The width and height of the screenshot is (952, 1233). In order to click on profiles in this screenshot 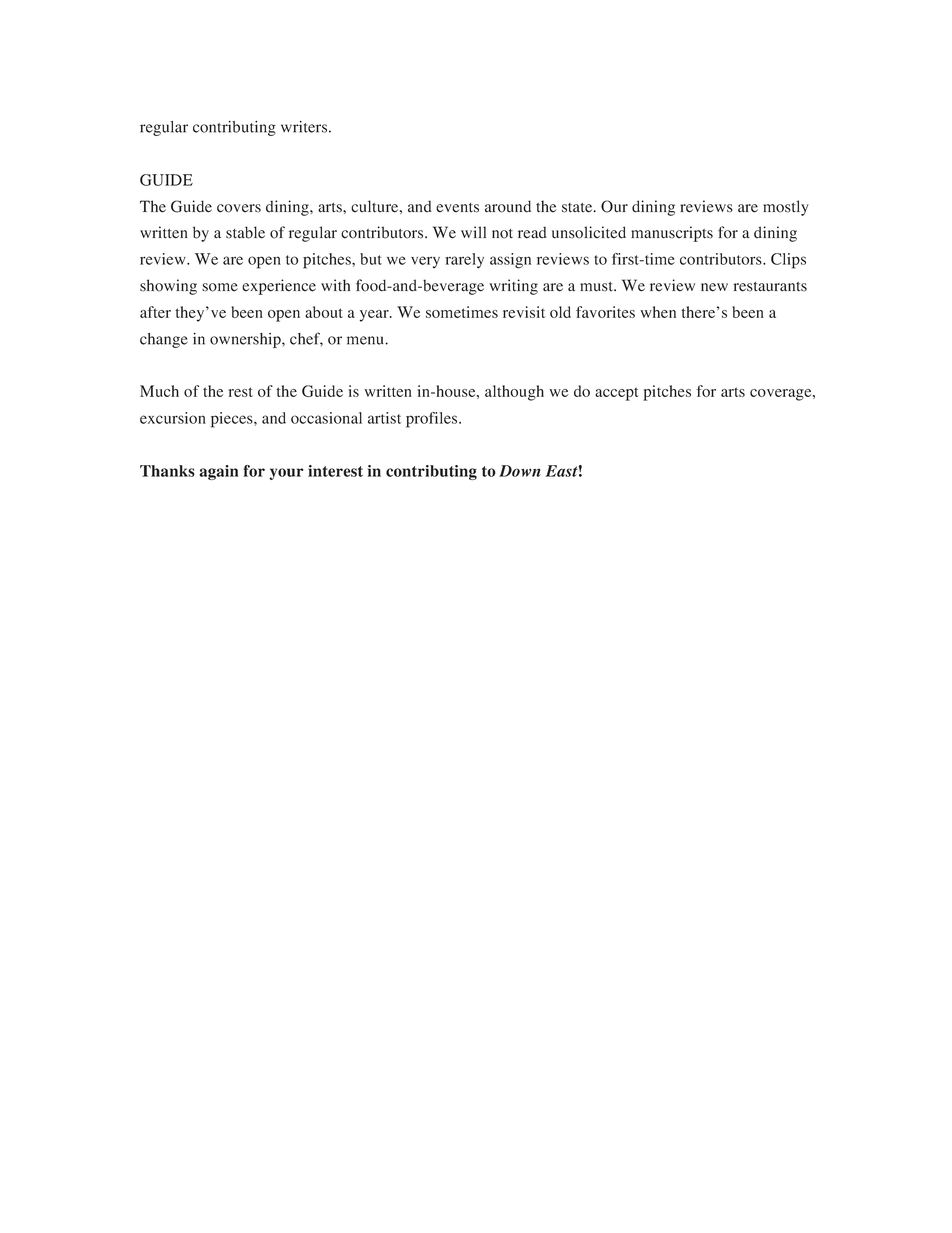, I will do `click(433, 420)`.
